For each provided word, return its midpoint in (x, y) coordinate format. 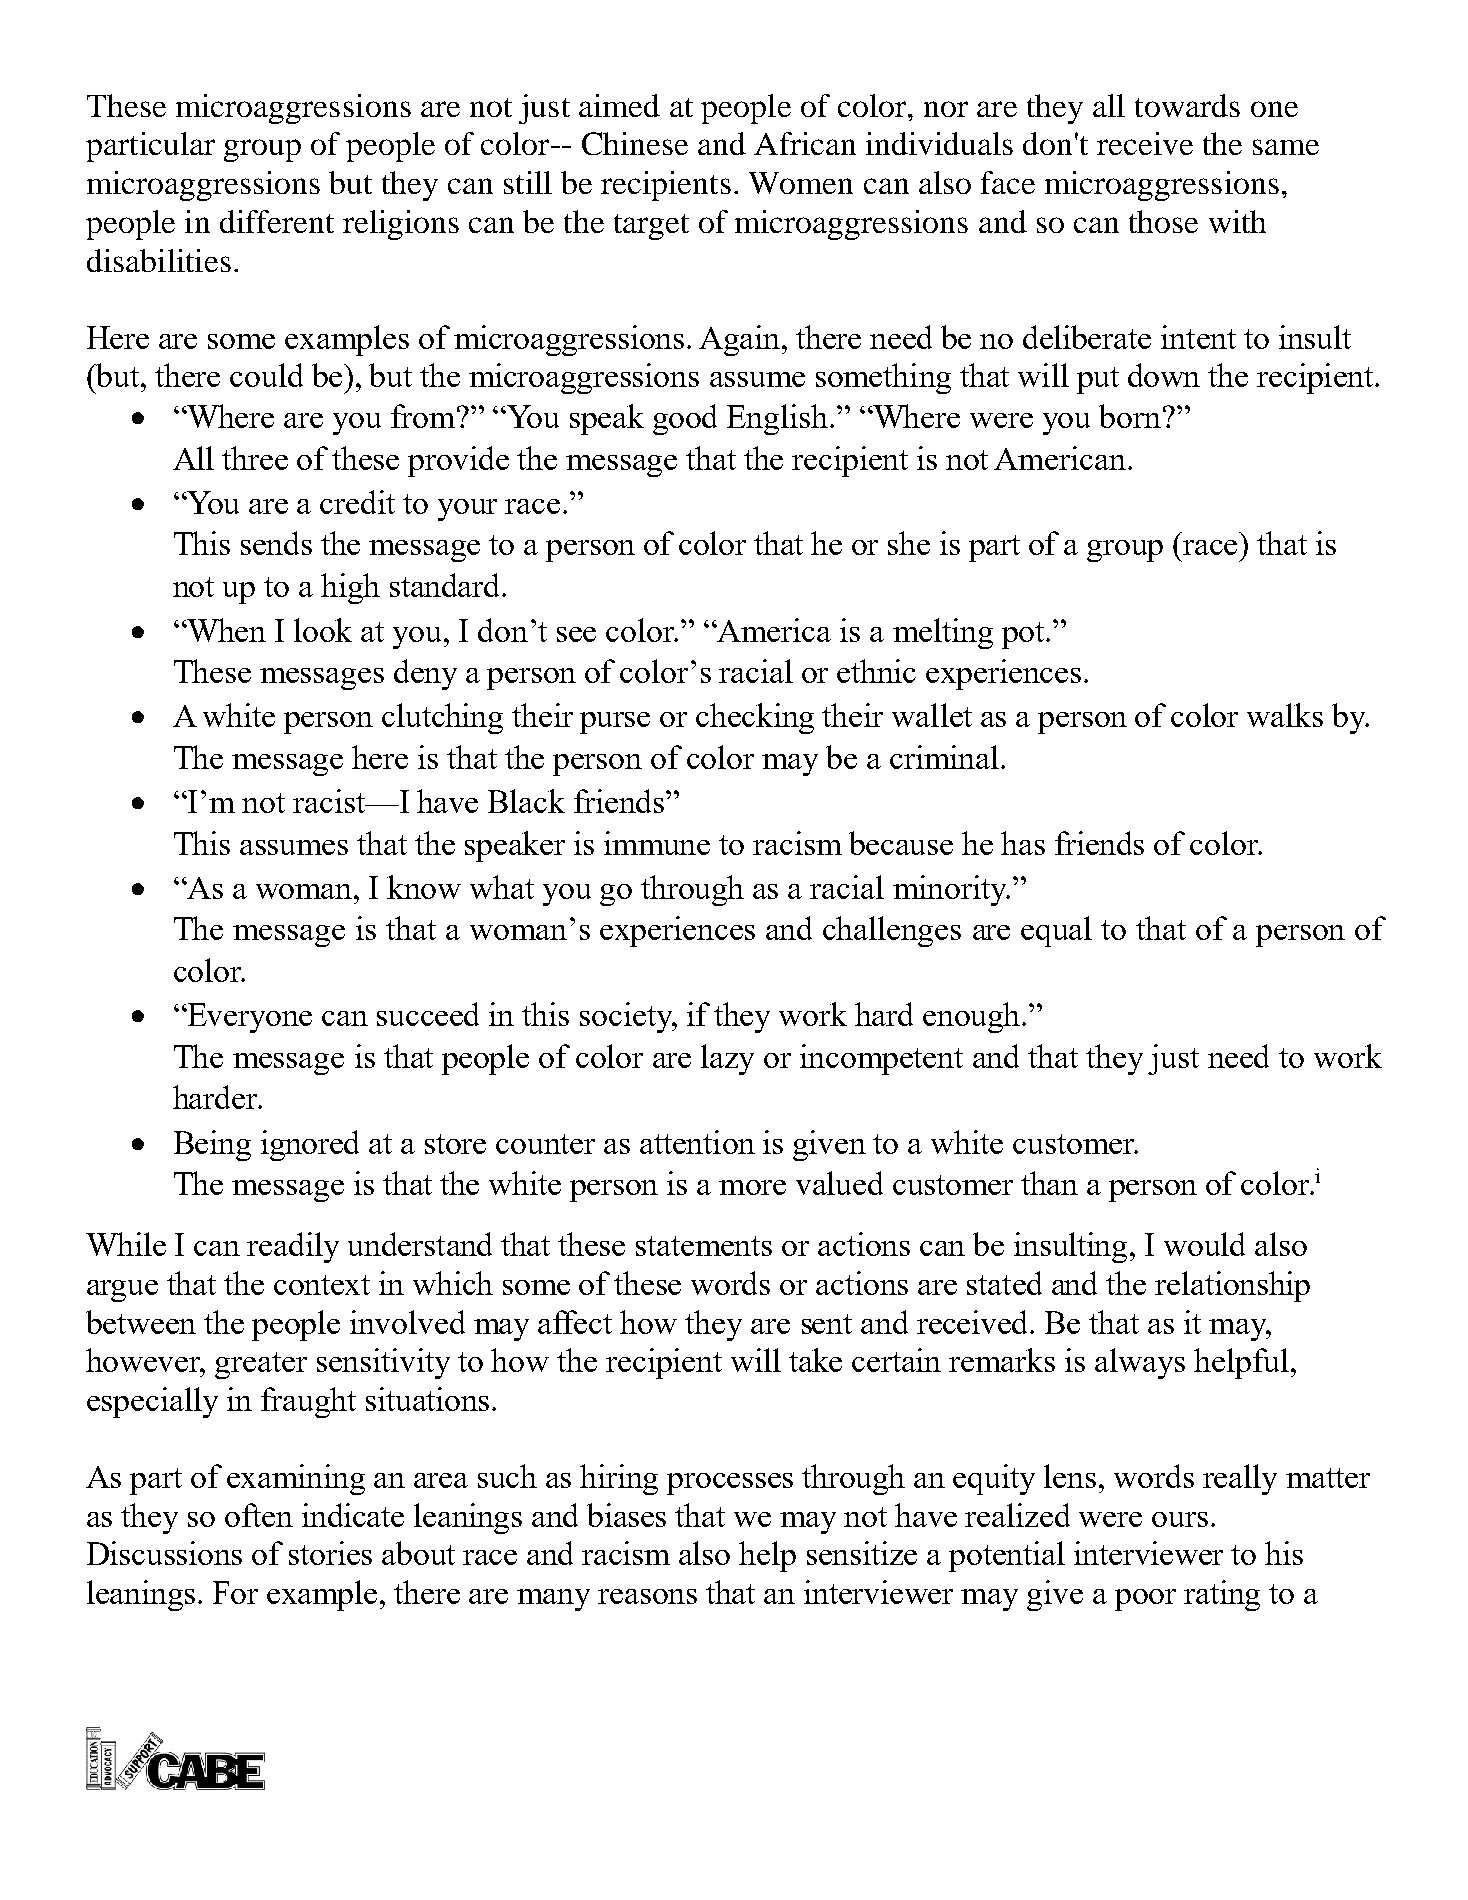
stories (330, 1553)
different (277, 221)
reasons (647, 1596)
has (1023, 843)
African (805, 143)
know (424, 887)
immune (657, 843)
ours (1180, 1519)
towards (1187, 105)
